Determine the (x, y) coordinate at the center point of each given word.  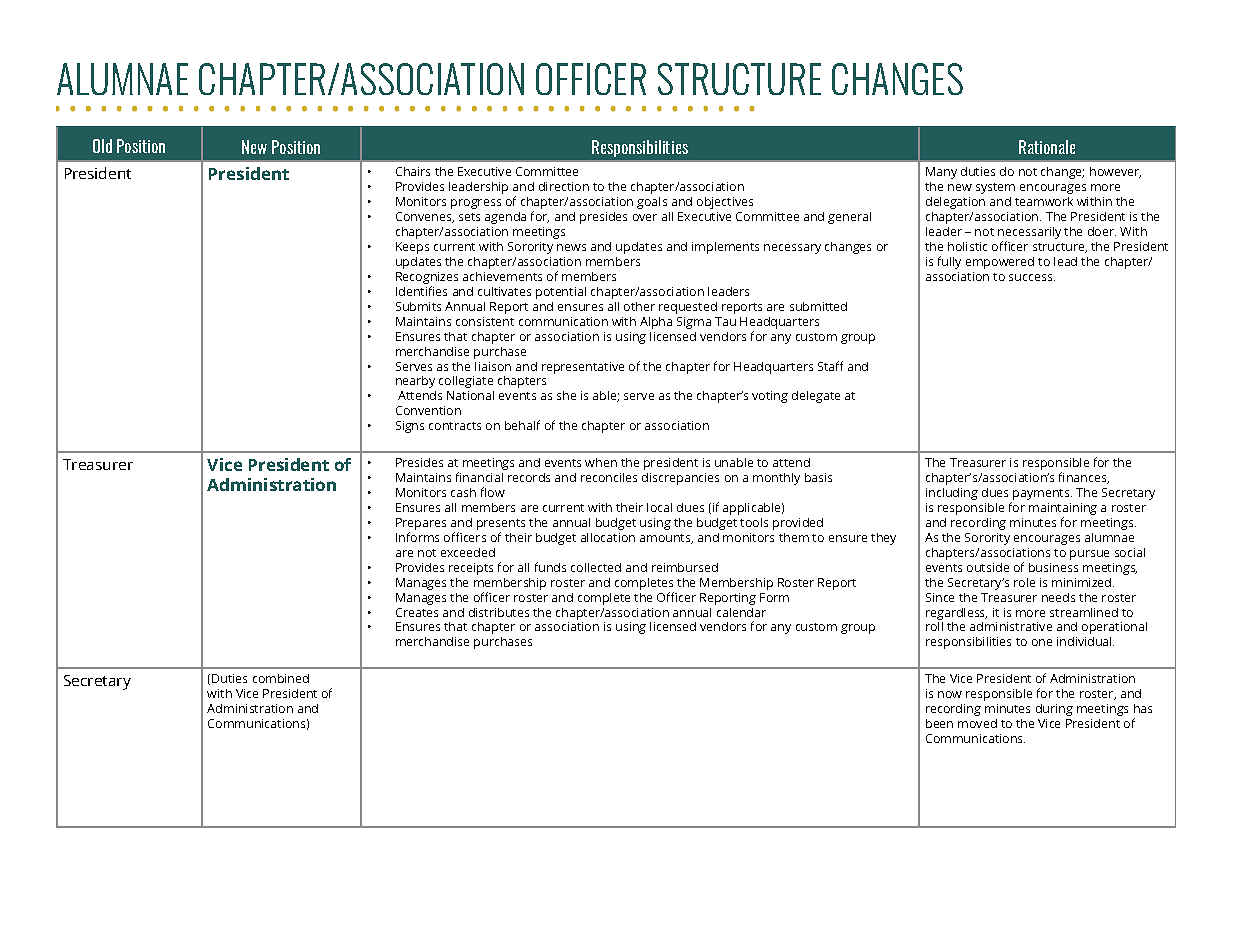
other (639, 306)
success (1032, 277)
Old (102, 146)
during (1054, 710)
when (601, 462)
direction (564, 186)
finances (1084, 478)
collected (596, 567)
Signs (410, 427)
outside (988, 567)
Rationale (1047, 147)
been (939, 723)
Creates (417, 612)
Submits (418, 306)
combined (281, 678)
